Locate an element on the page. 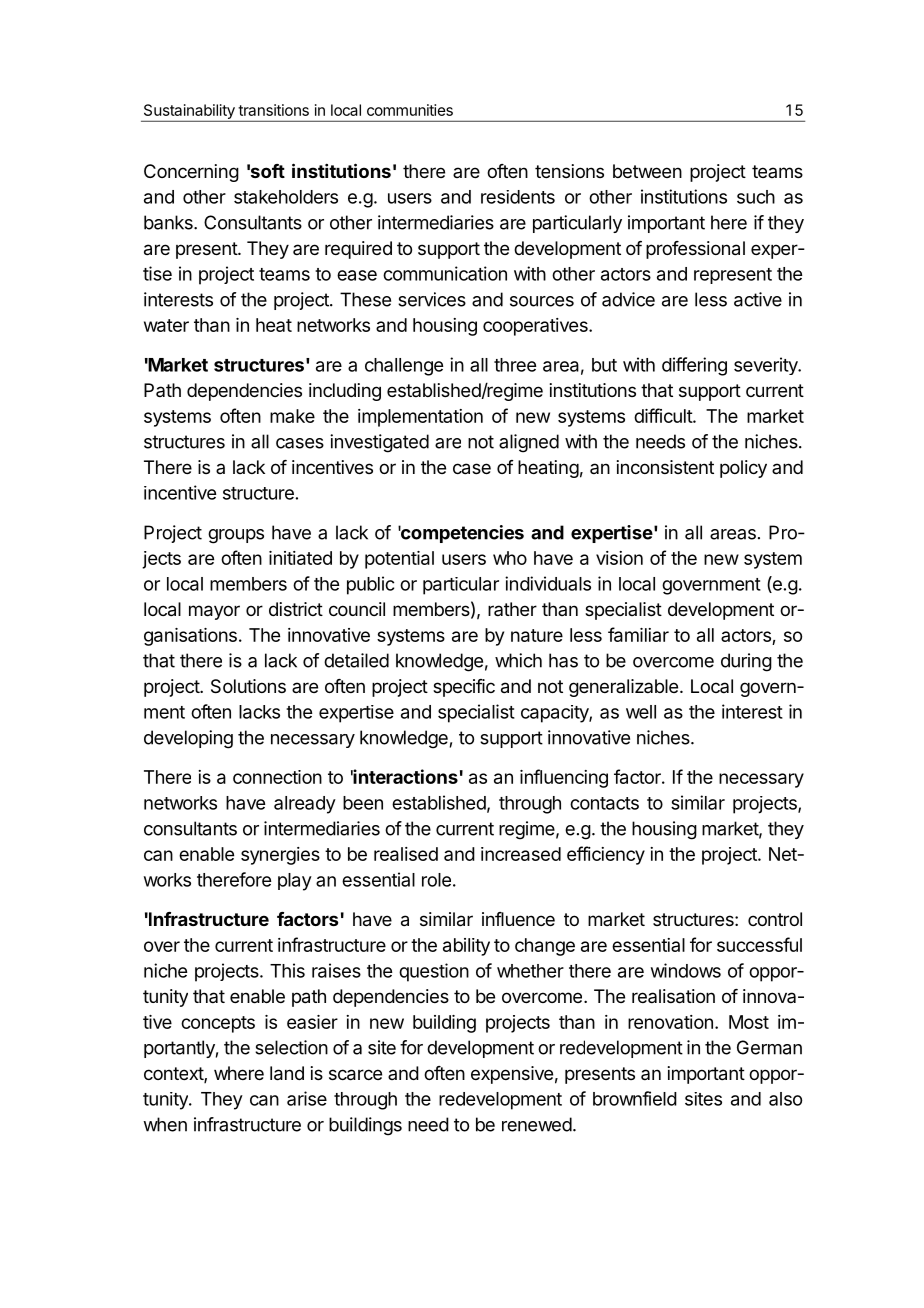 Image resolution: width=924 pixels, height=1308 pixels. between is located at coordinates (647, 171).
